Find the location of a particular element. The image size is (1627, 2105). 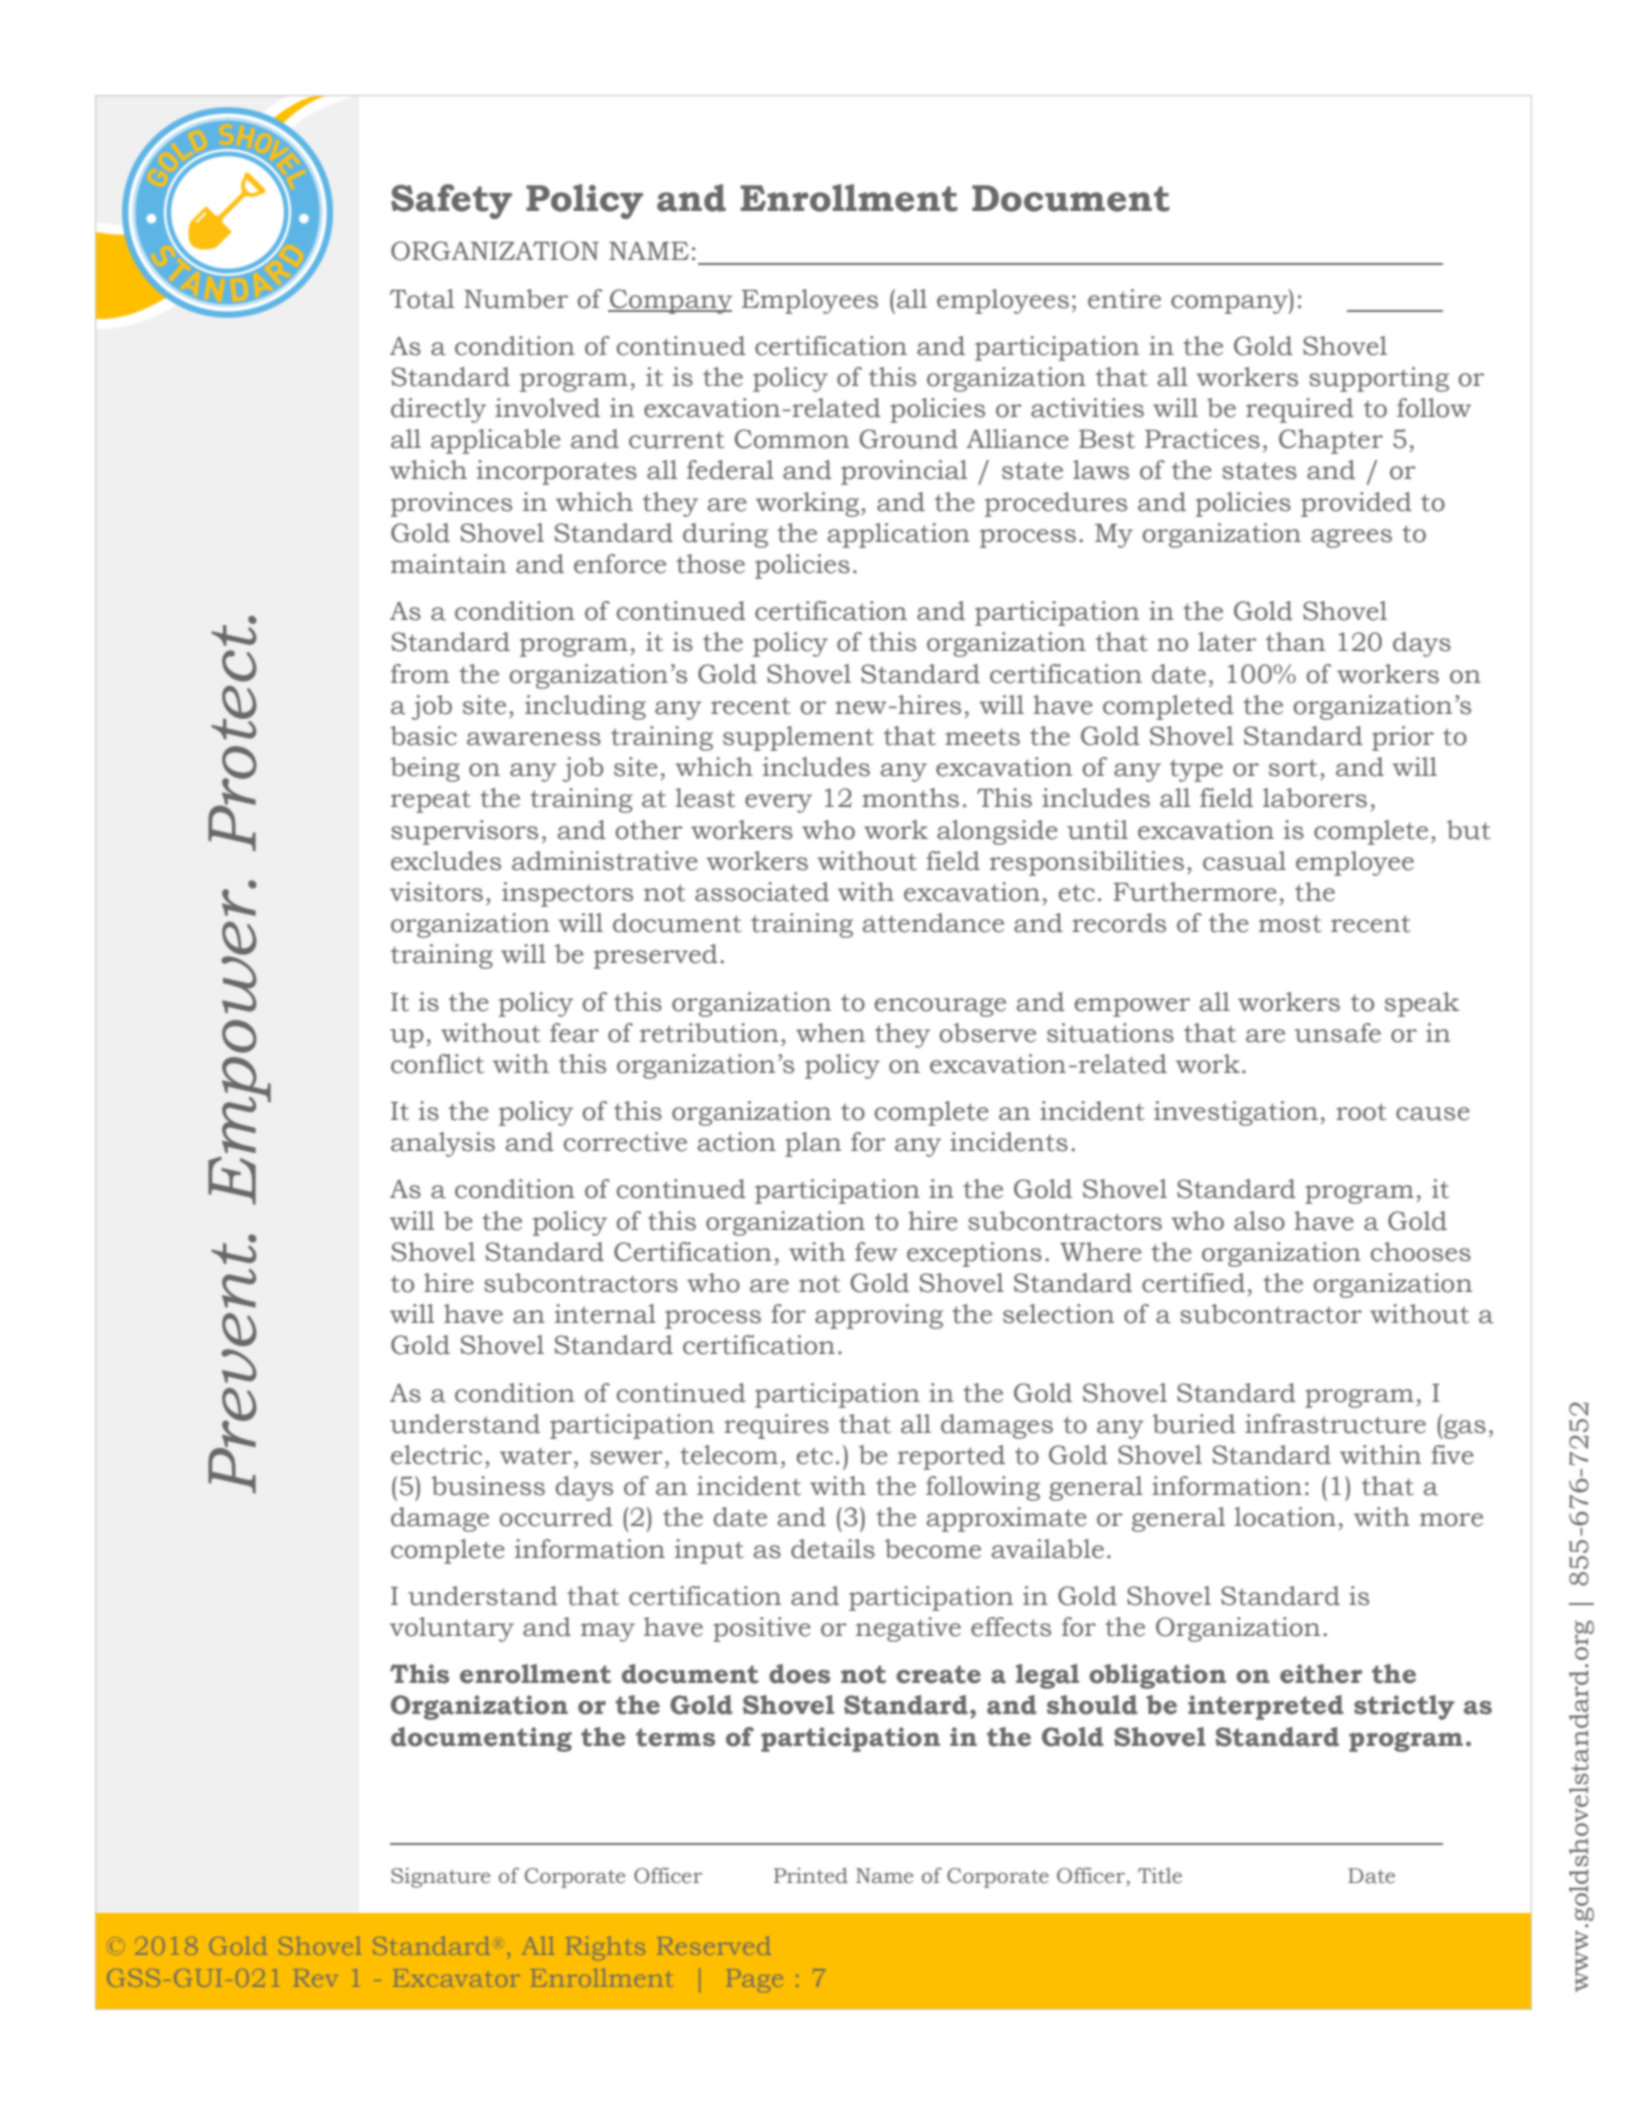

laborers is located at coordinates (1315, 798).
